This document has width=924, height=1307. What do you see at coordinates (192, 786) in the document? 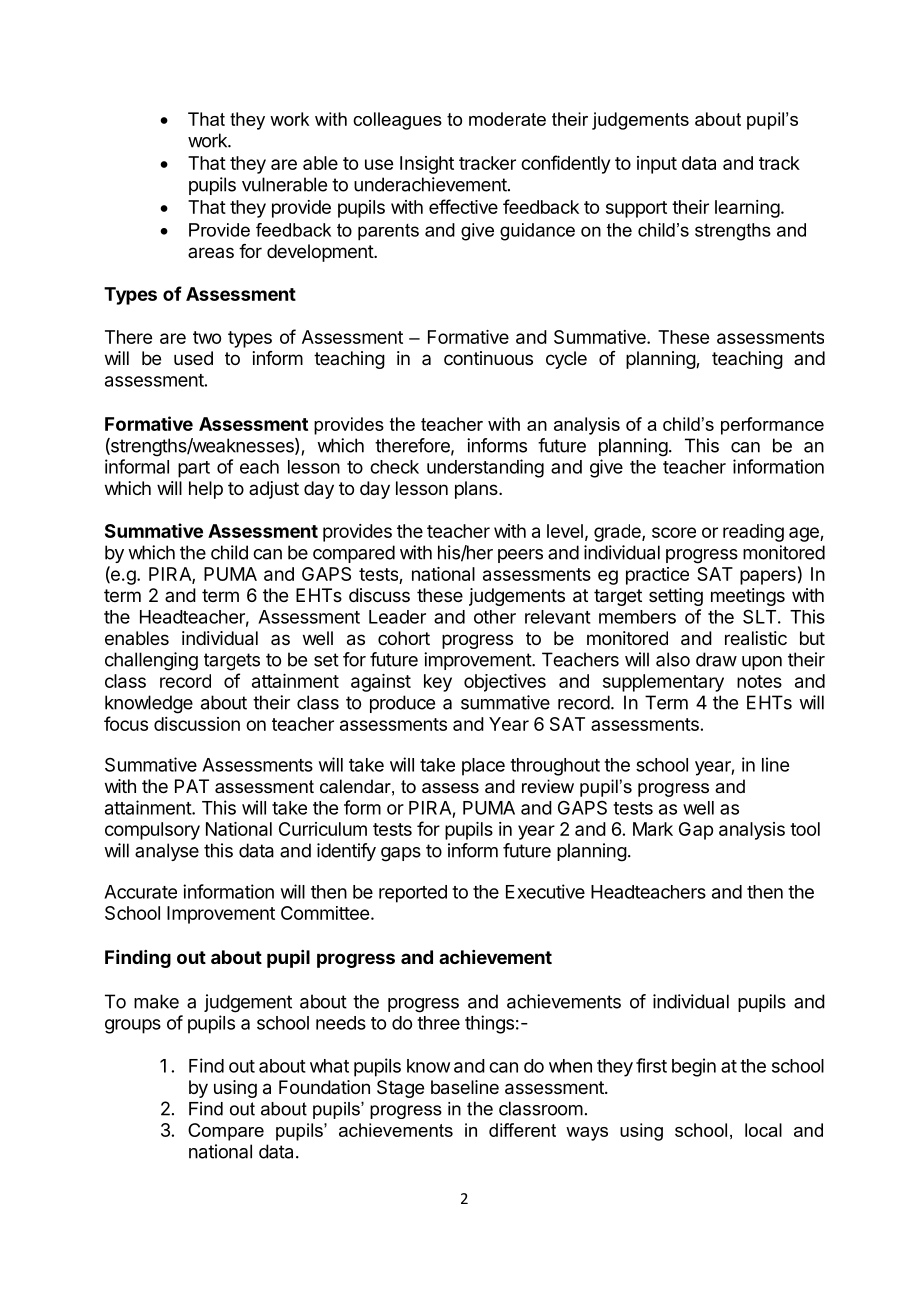
I see `PAT` at bounding box center [192, 786].
